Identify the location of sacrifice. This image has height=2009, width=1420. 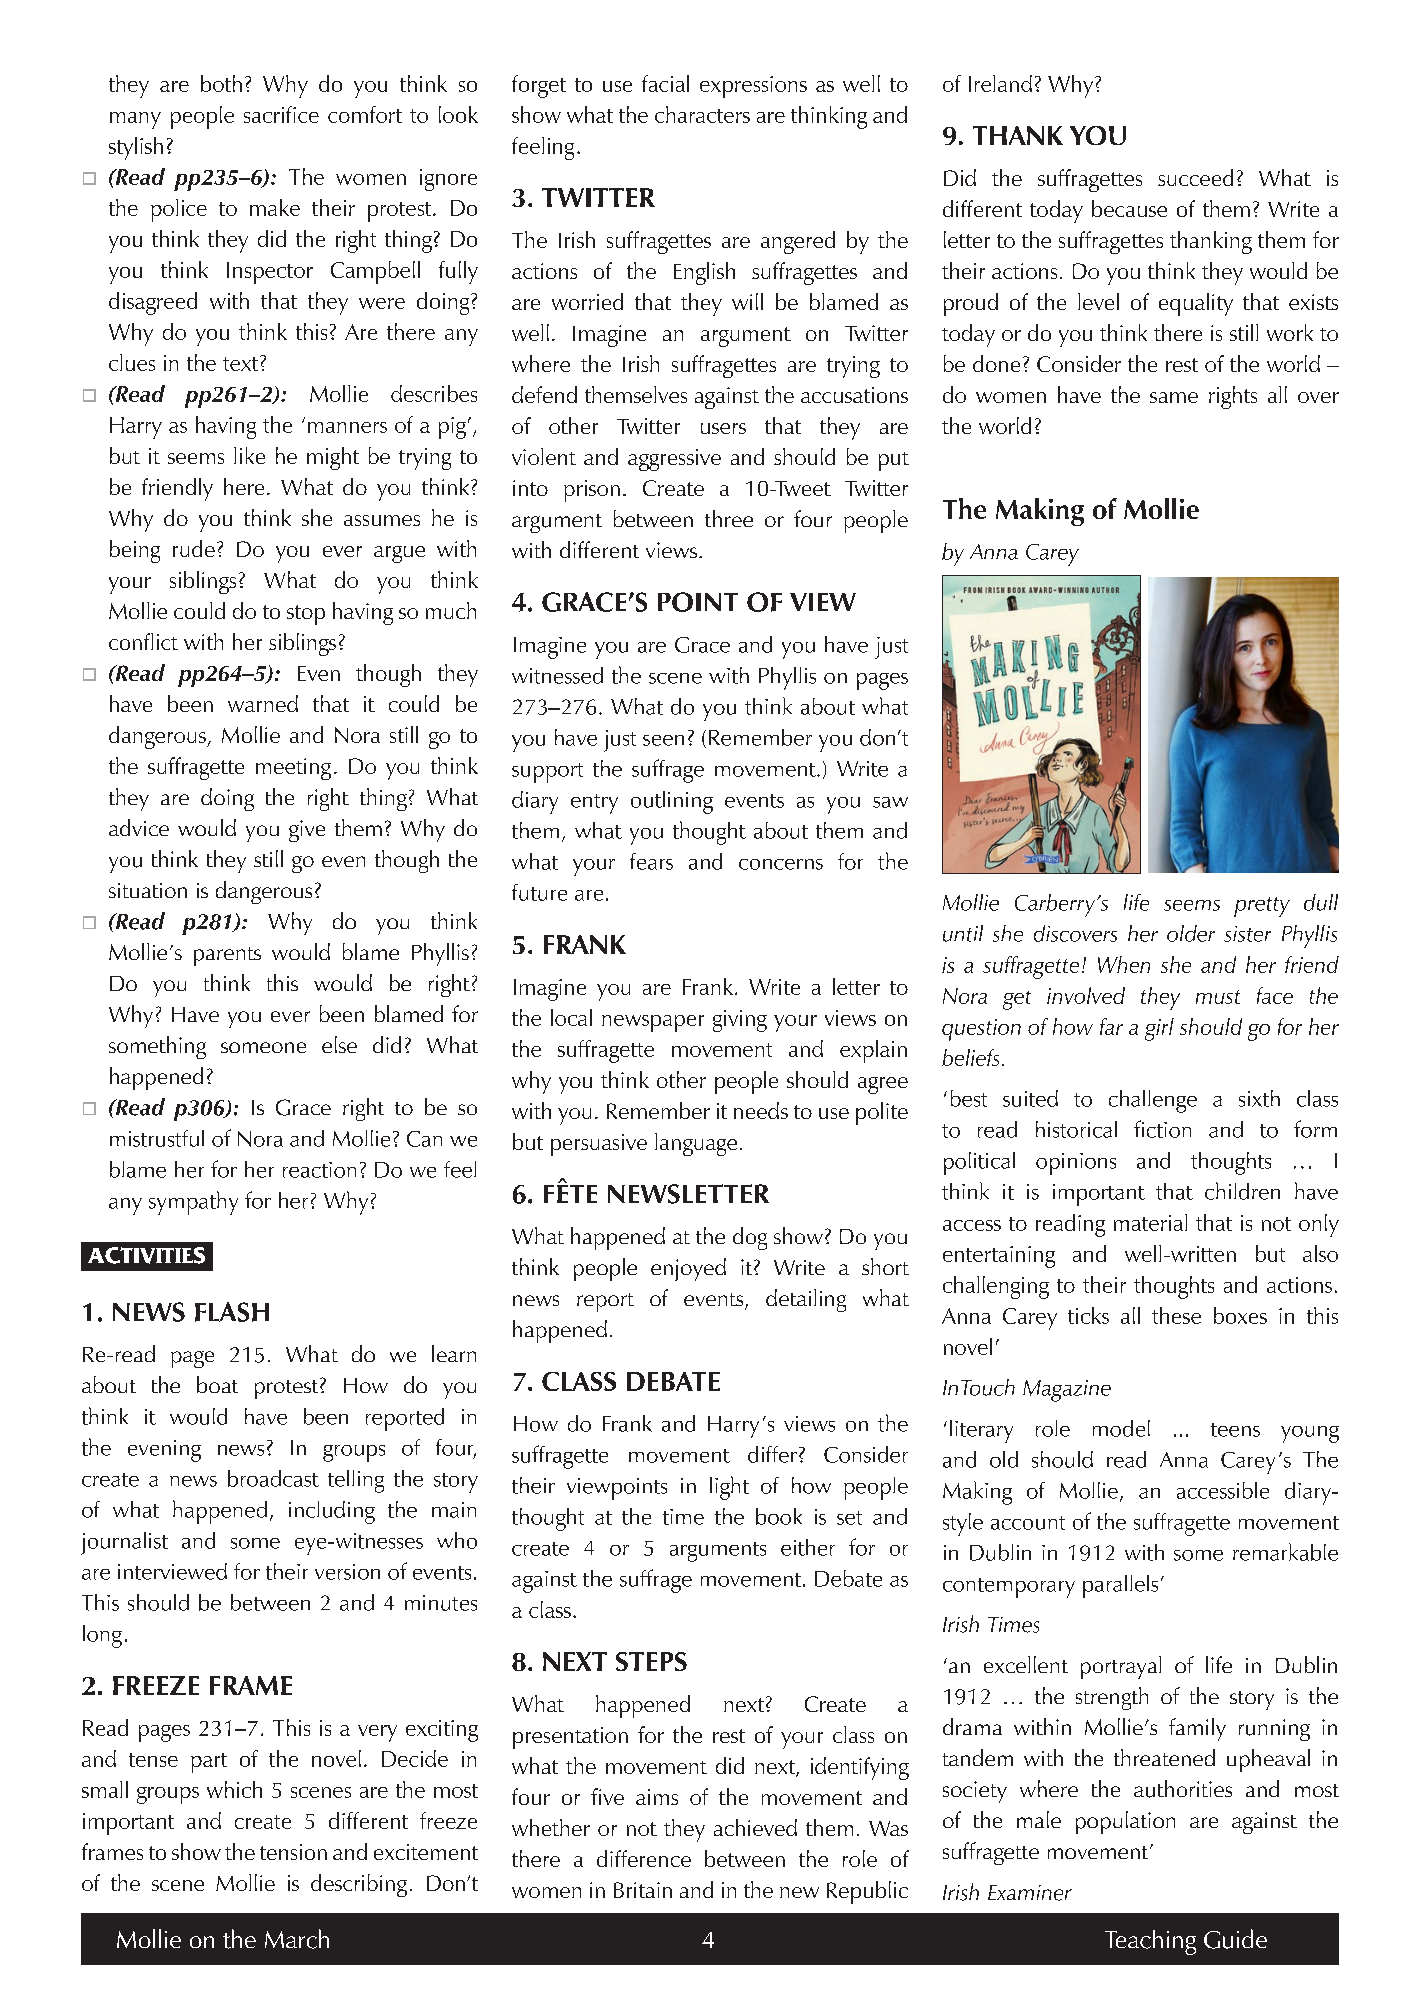
(281, 114).
